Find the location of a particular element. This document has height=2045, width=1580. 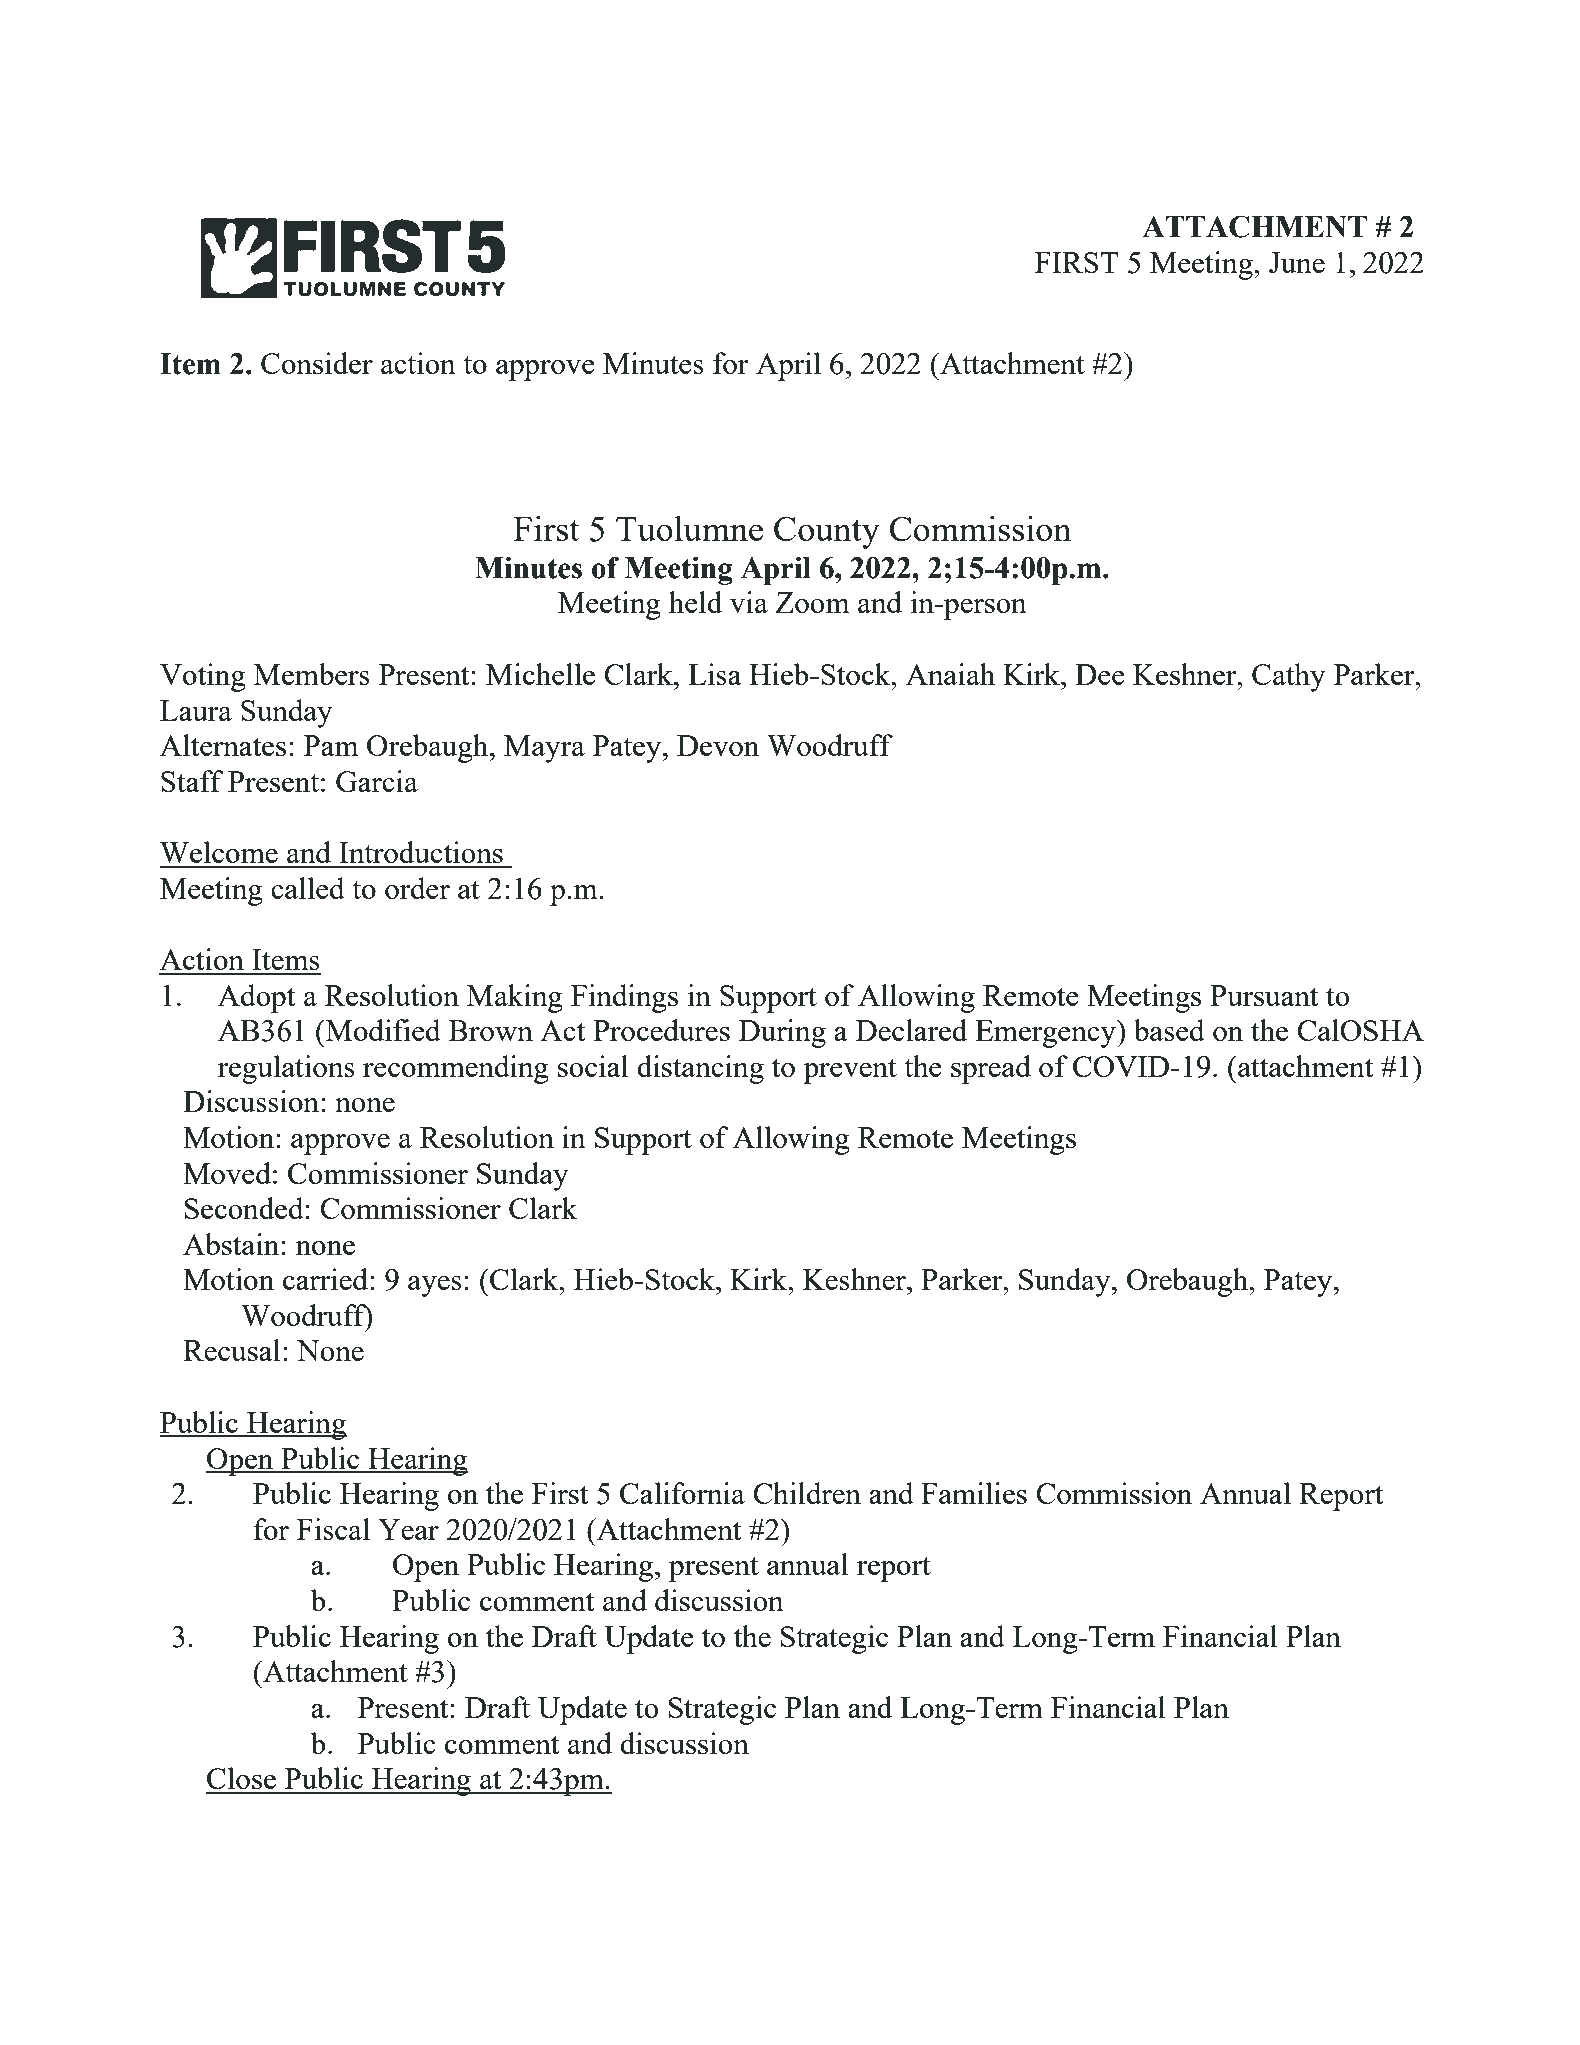

Consider is located at coordinates (317, 363).
